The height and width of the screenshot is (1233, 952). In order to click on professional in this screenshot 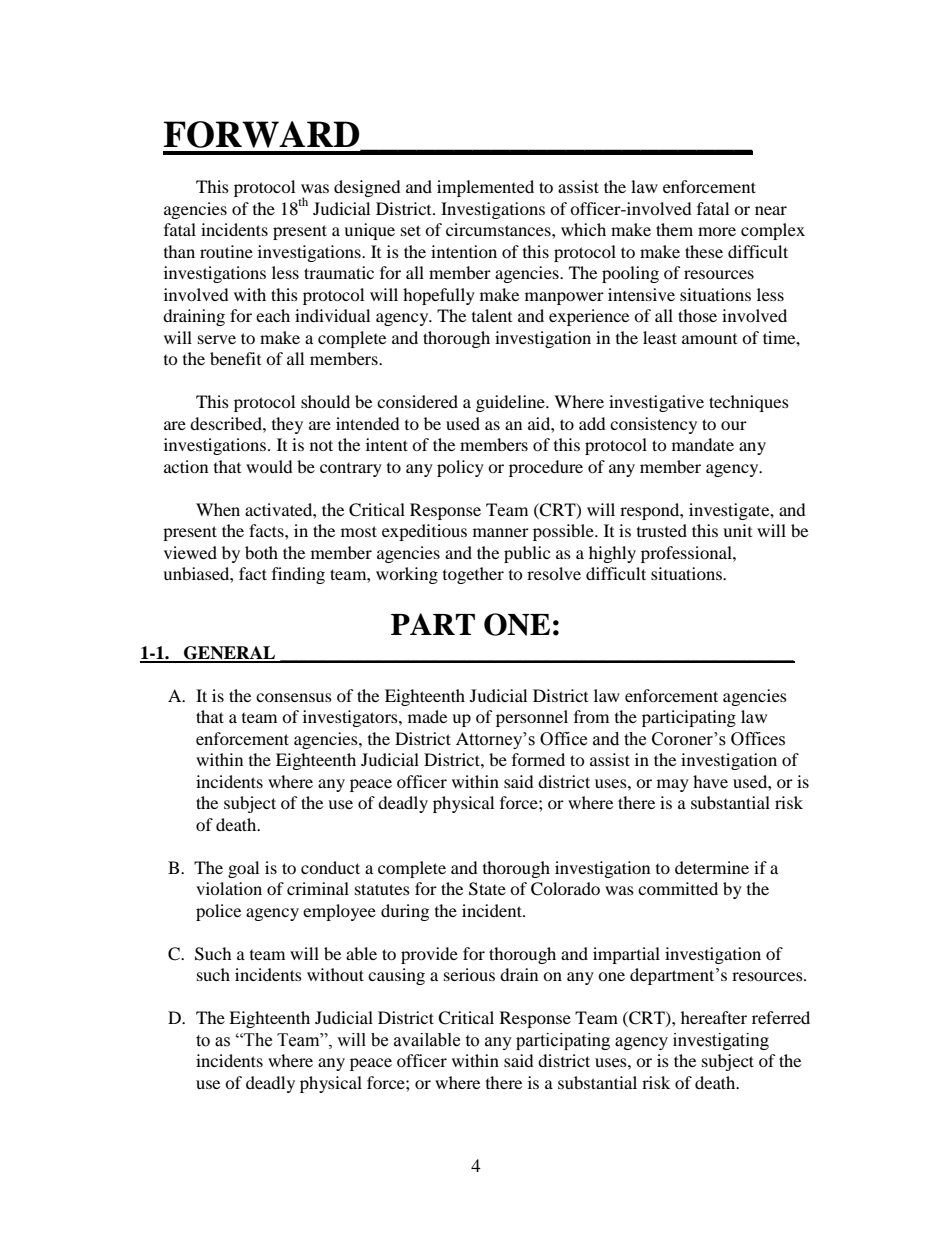, I will do `click(687, 554)`.
